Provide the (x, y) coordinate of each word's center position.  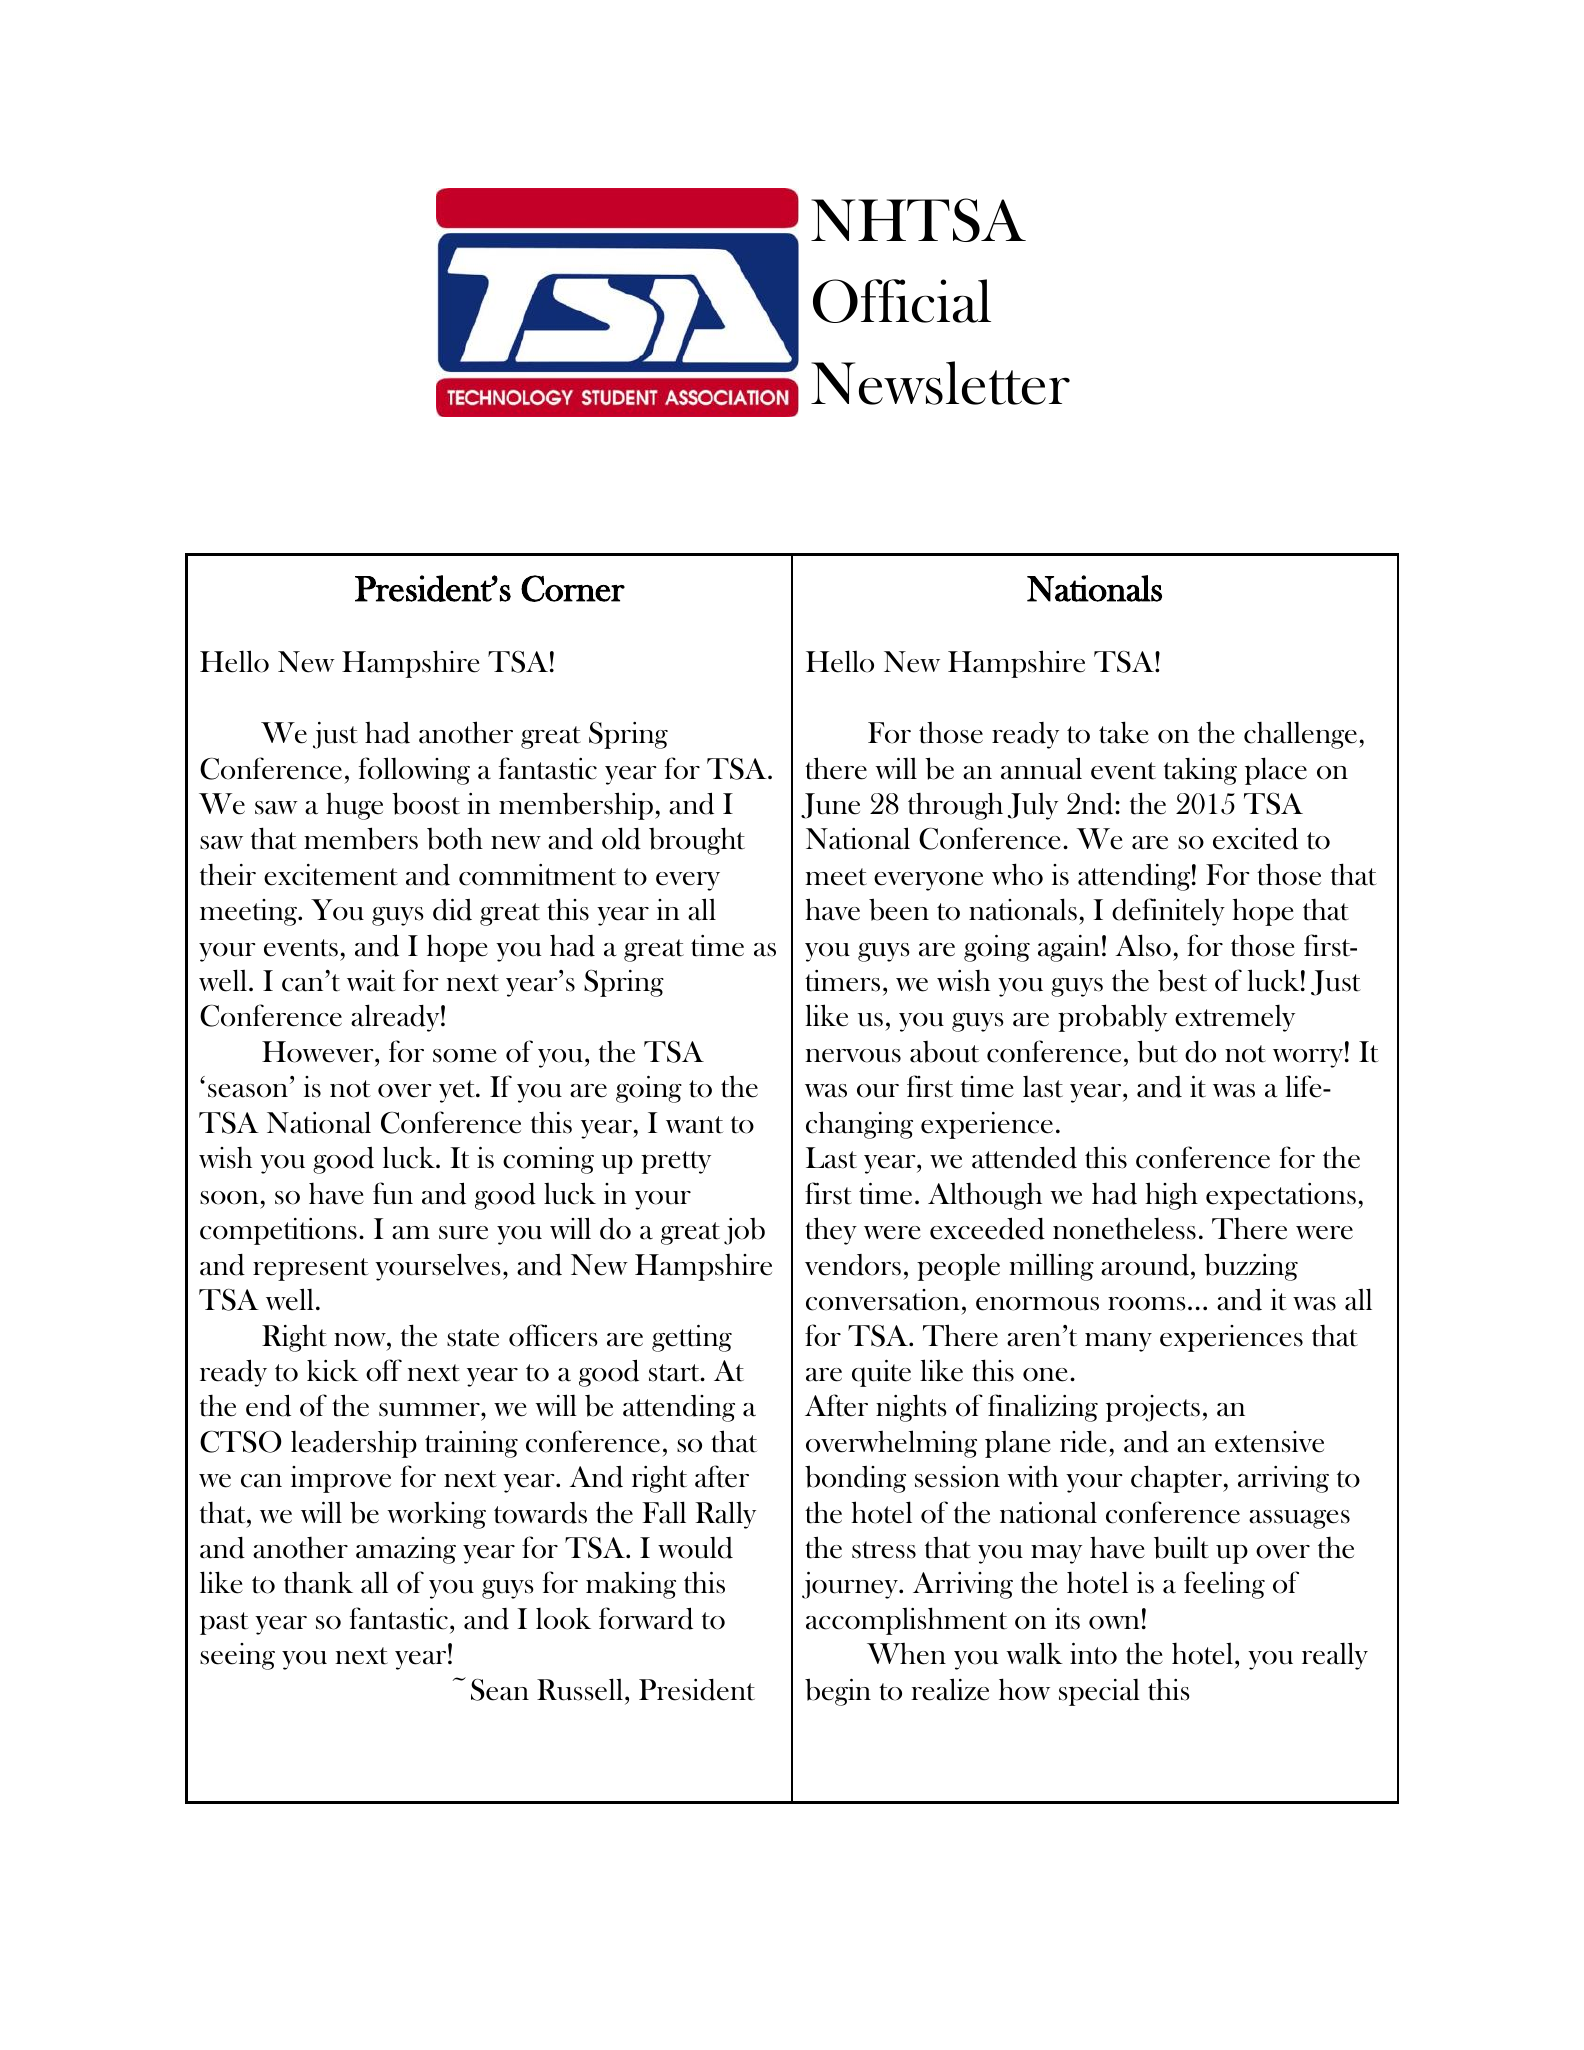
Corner (573, 588)
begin (838, 1692)
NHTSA (918, 220)
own (1114, 1623)
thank (318, 1582)
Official (902, 301)
